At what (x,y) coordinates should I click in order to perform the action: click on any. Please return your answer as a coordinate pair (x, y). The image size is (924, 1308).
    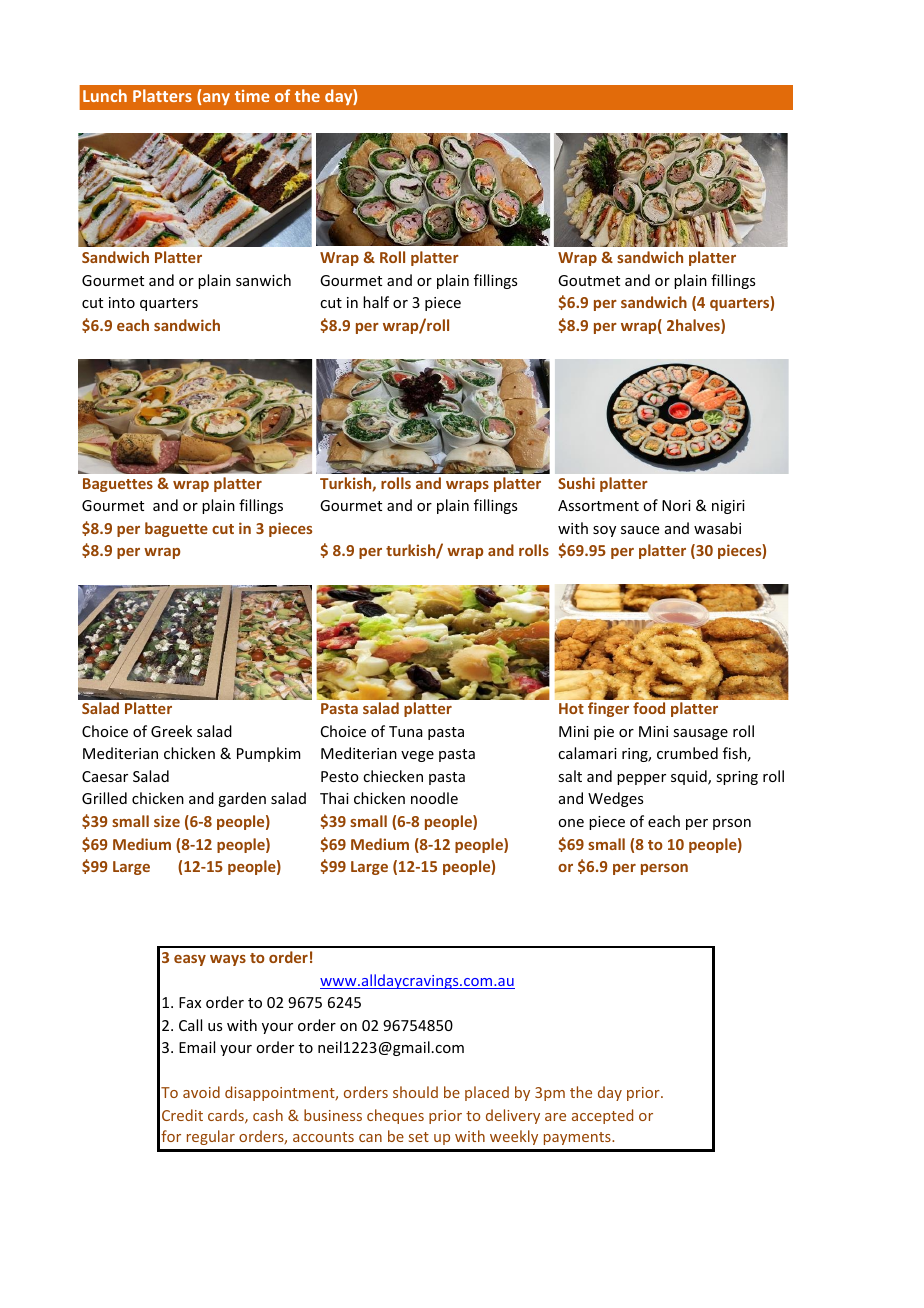
    Looking at the image, I should click on (216, 99).
